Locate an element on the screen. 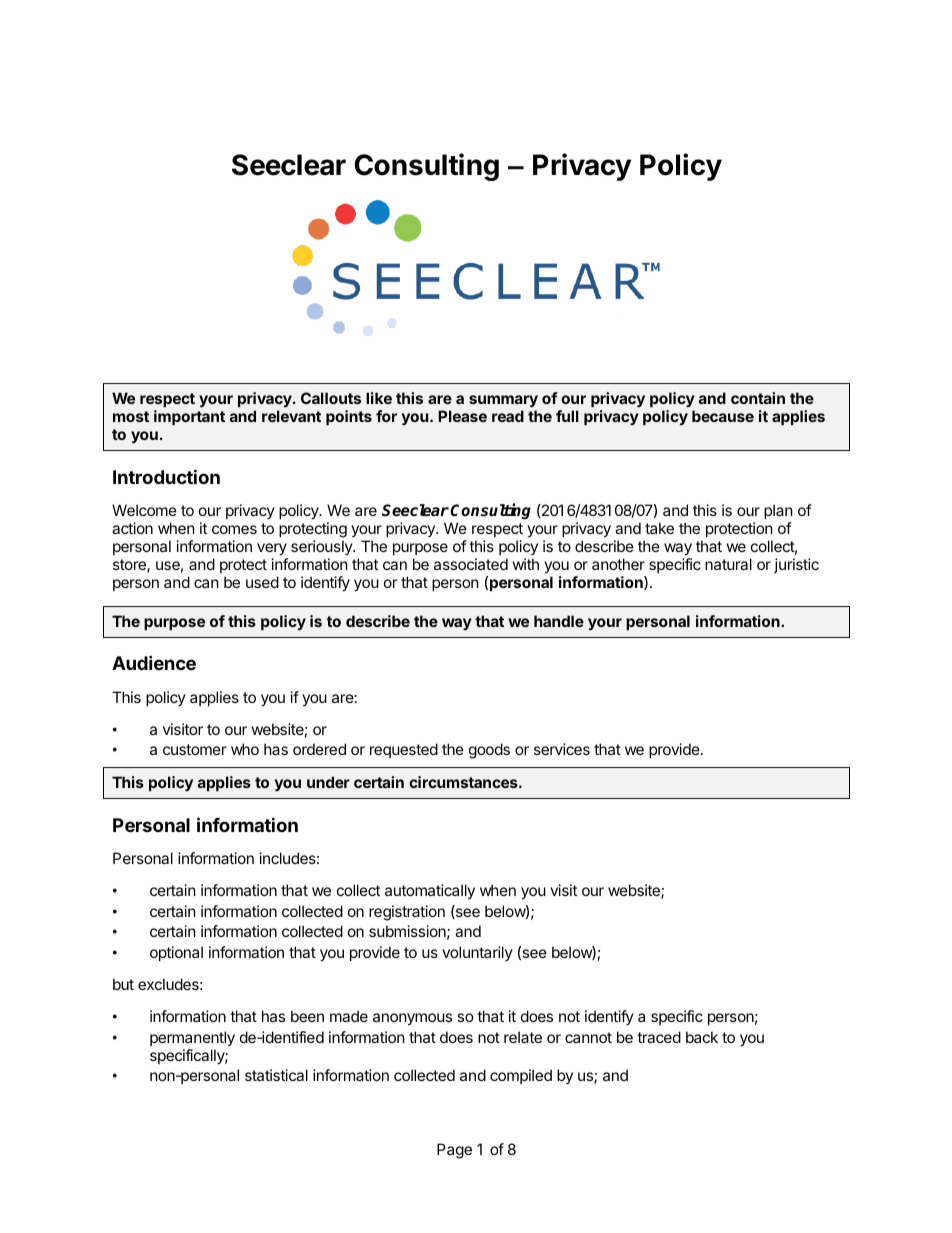 The height and width of the screenshot is (1233, 952). Page is located at coordinates (454, 1151).
